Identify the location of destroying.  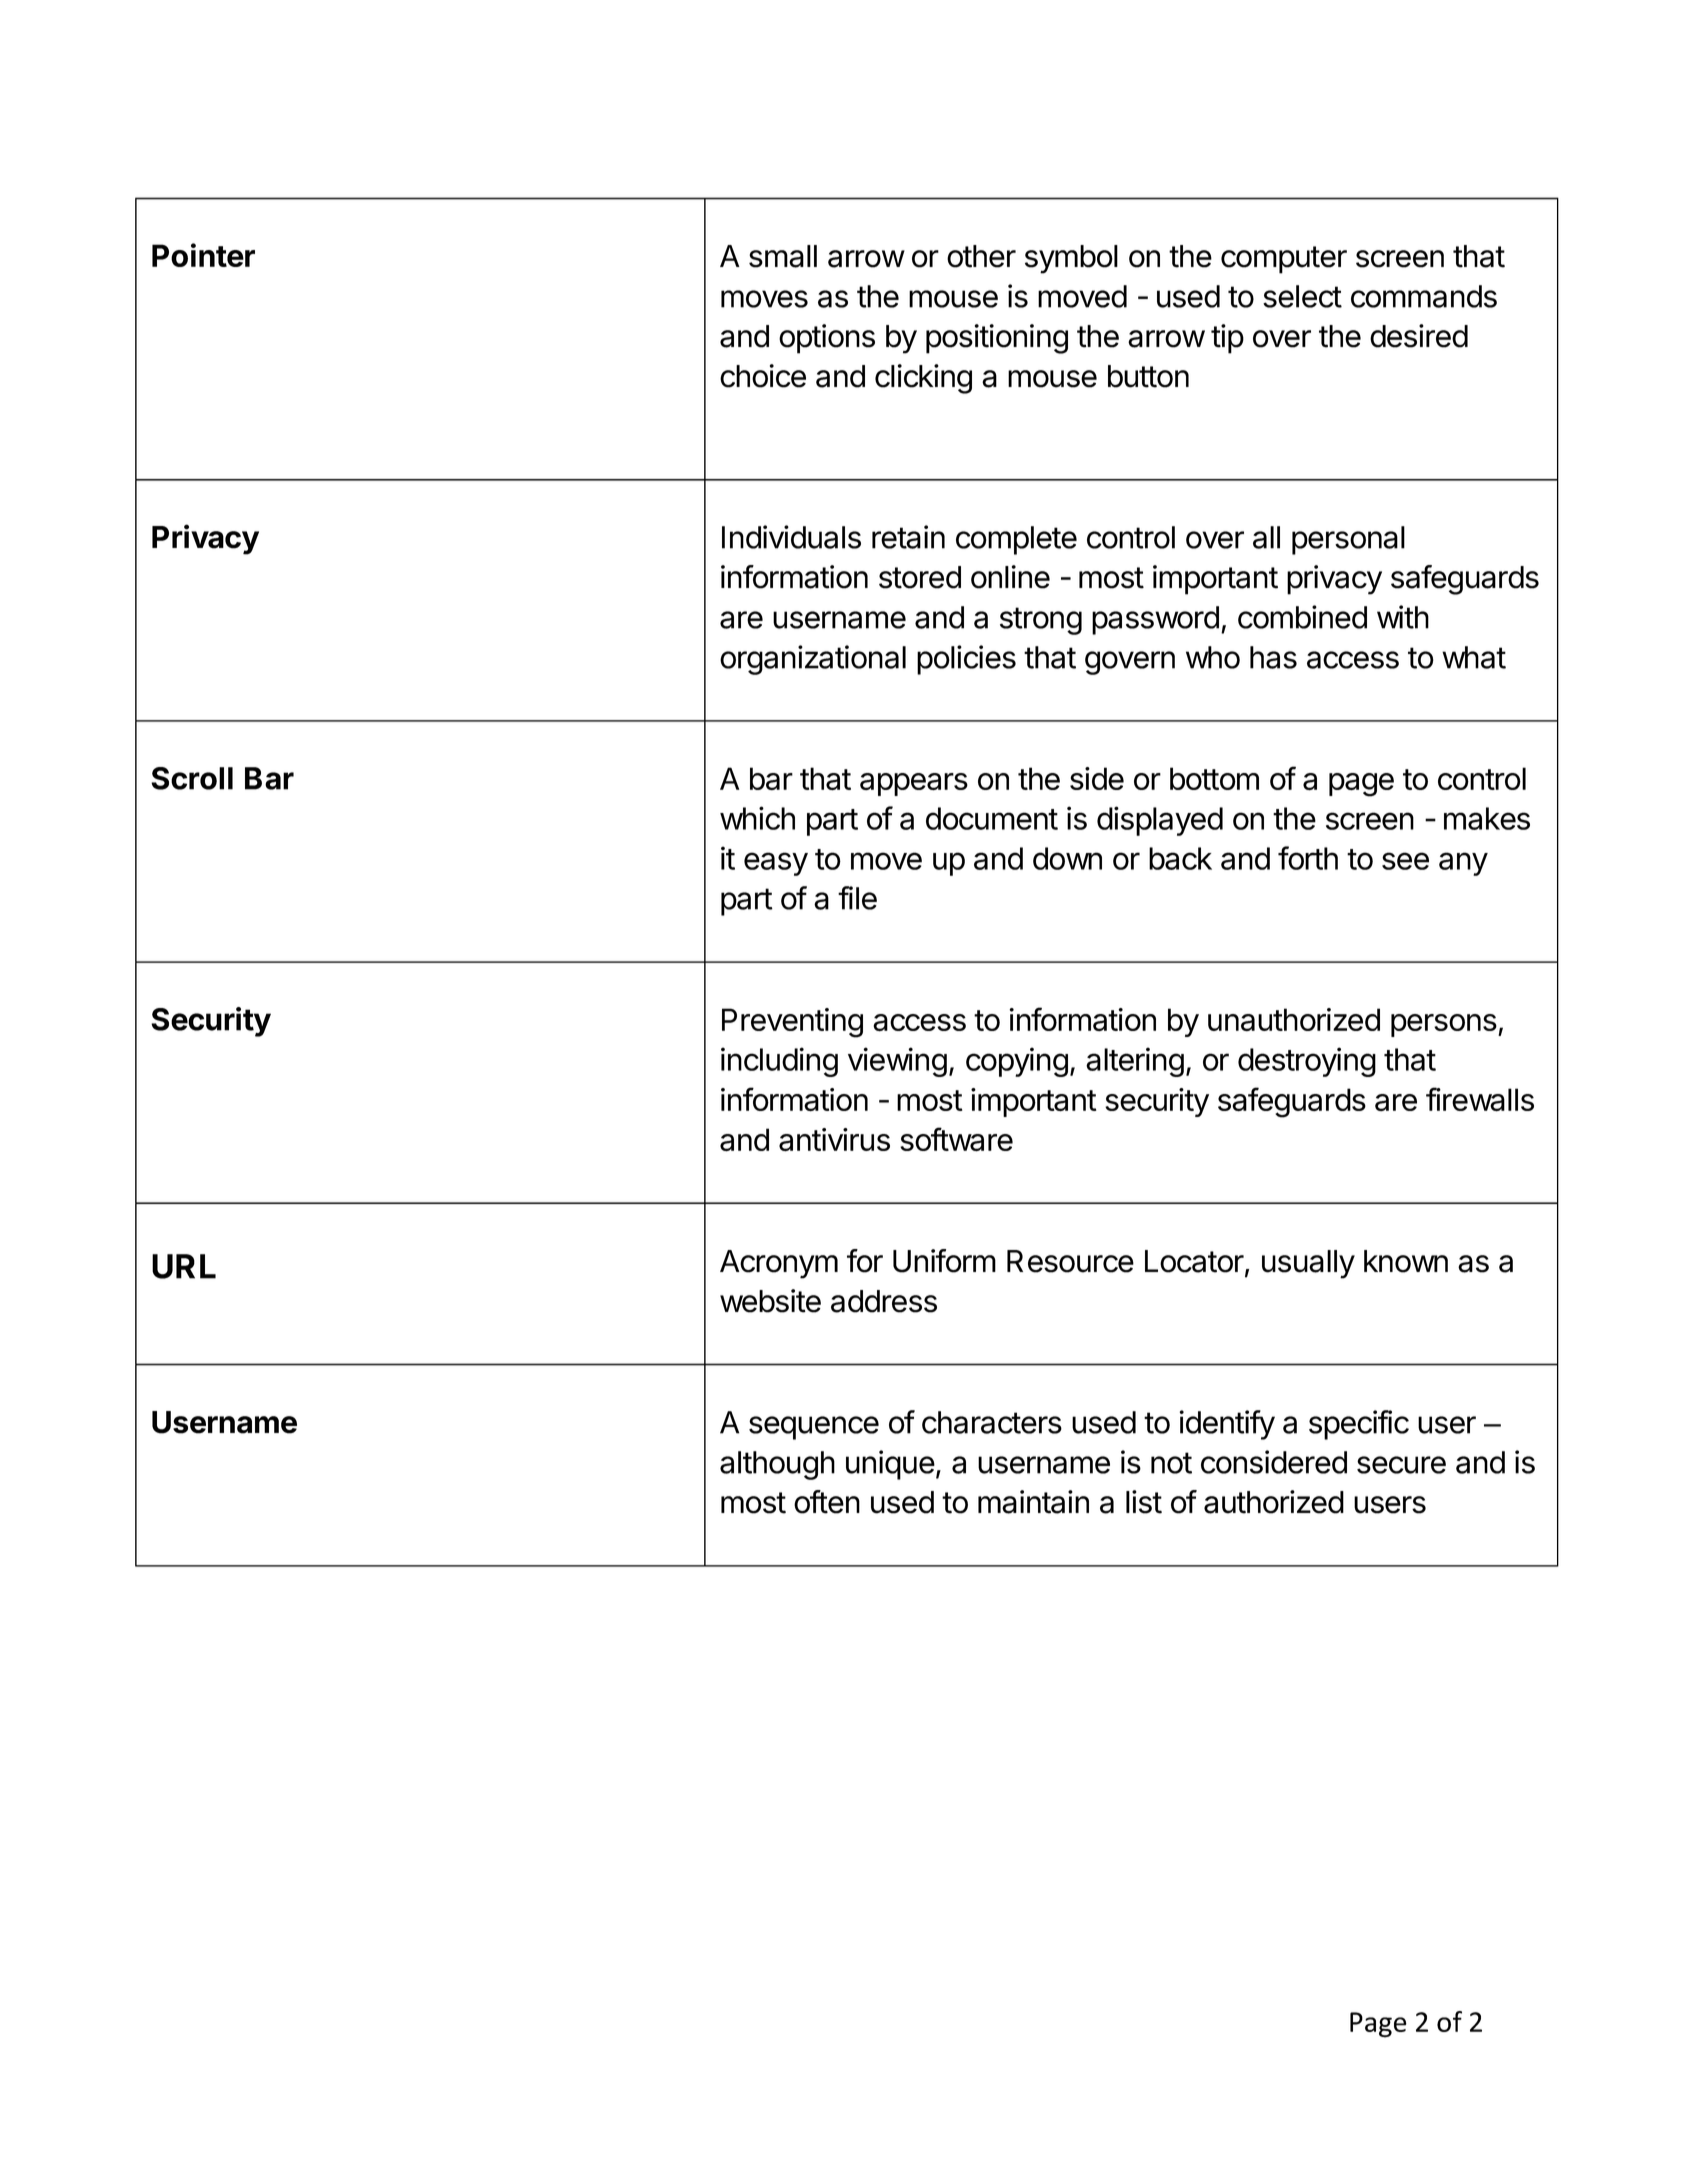
(1307, 1062).
